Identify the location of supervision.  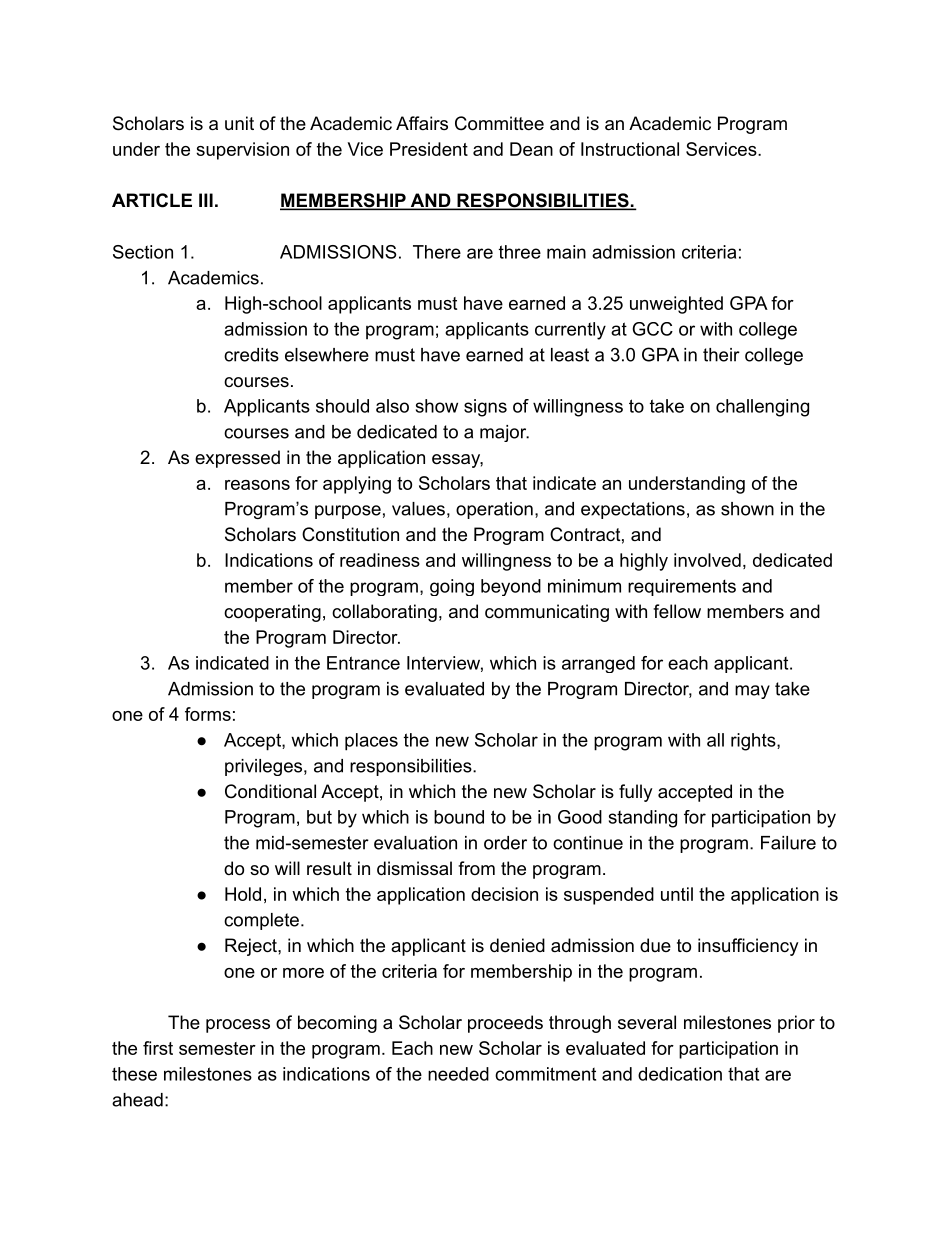
(242, 151).
